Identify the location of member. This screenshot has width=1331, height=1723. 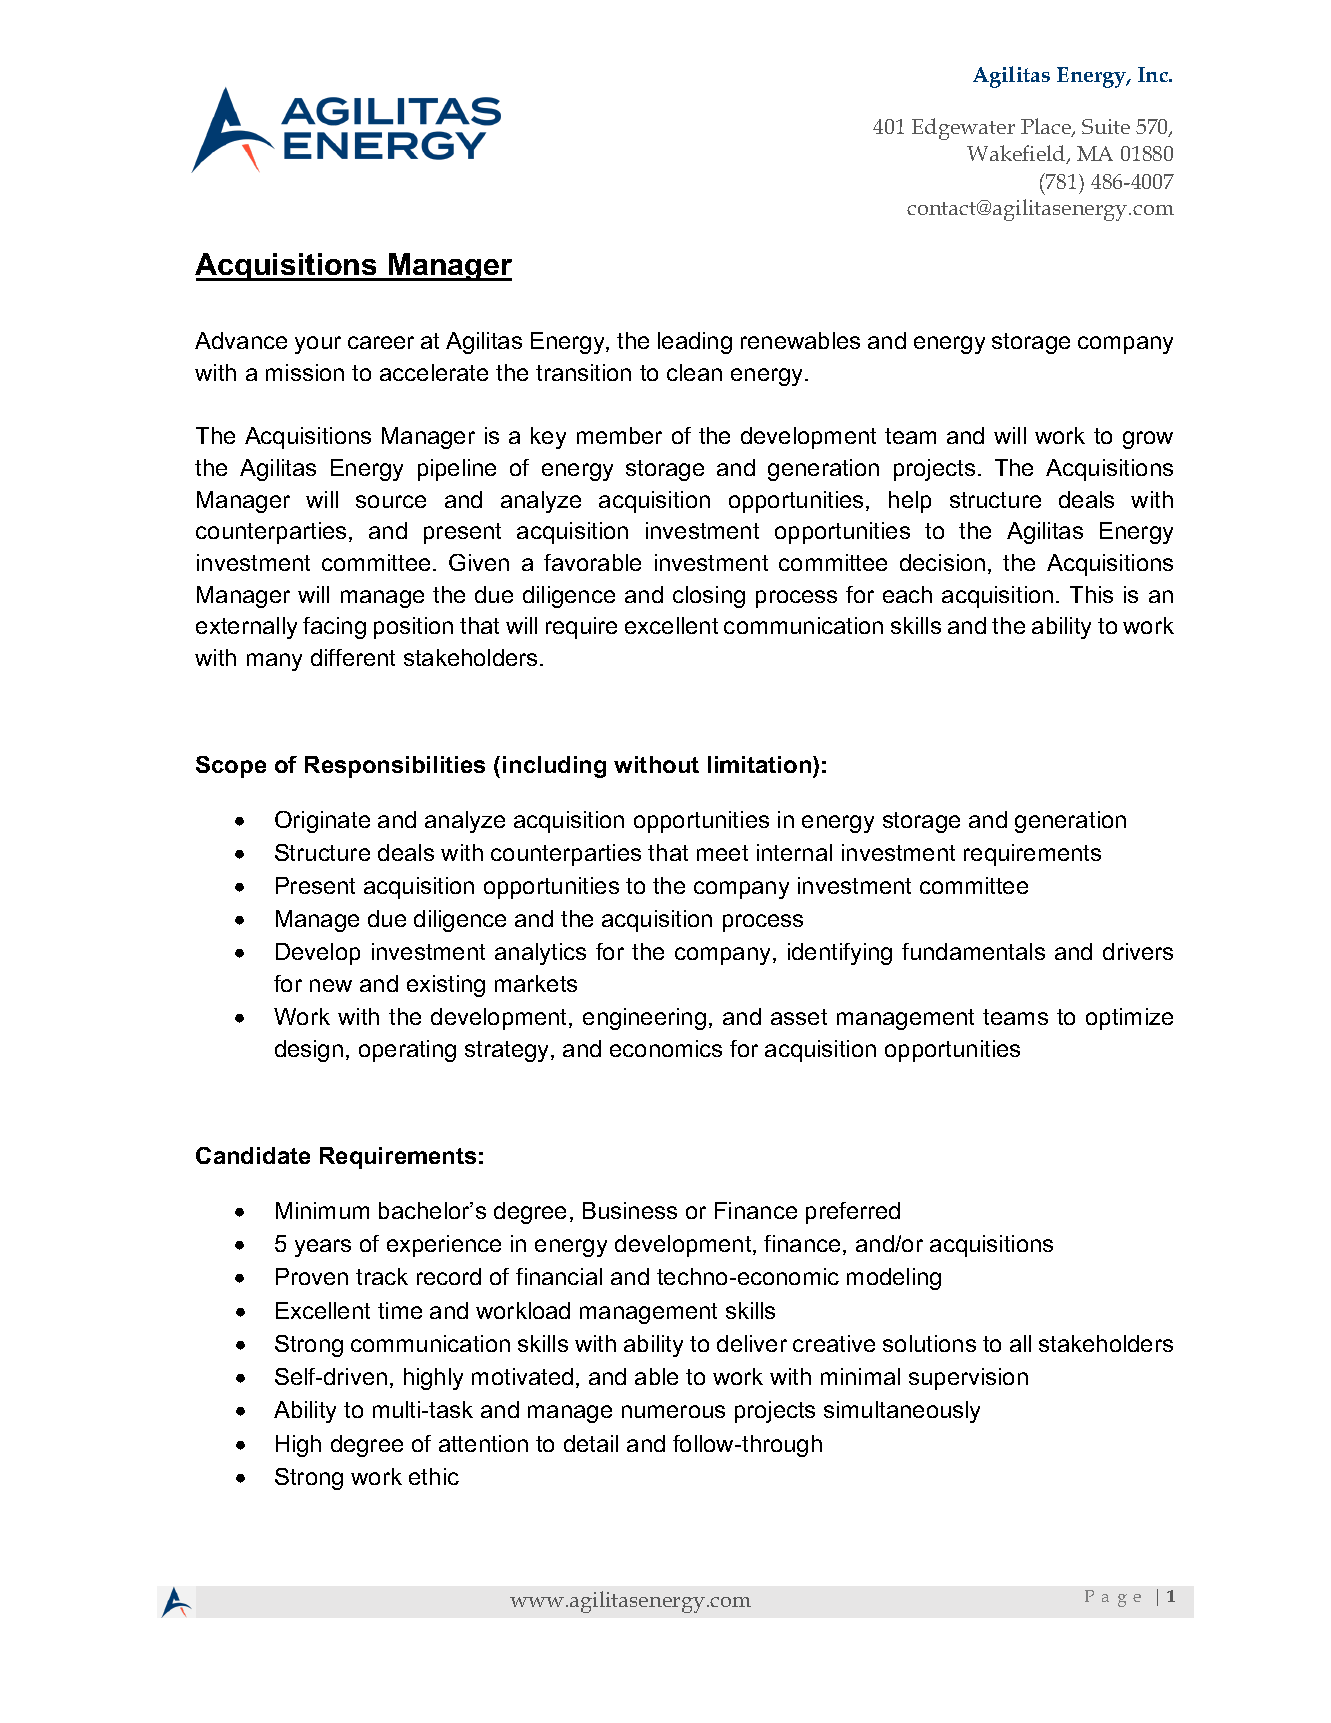
(619, 435).
